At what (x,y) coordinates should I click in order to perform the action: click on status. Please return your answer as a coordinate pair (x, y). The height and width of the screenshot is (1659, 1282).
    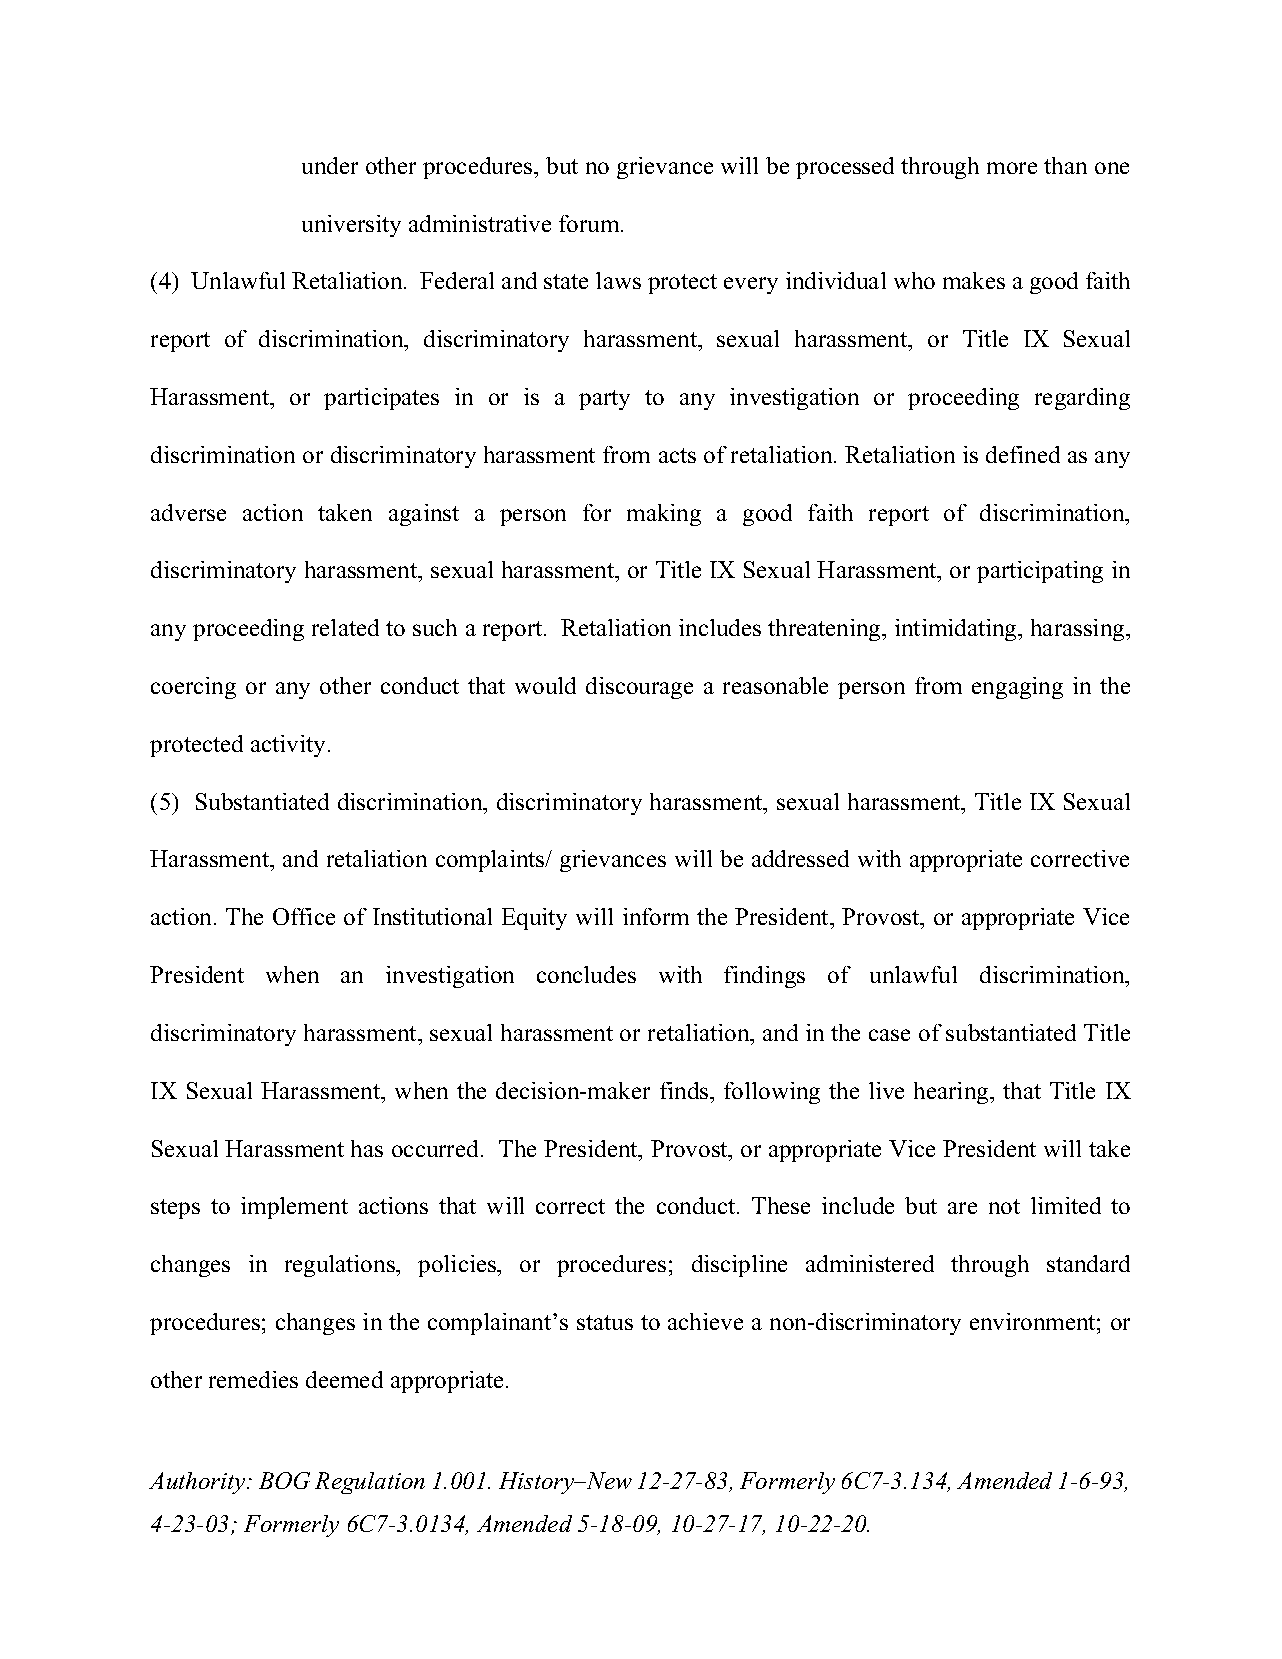
    Looking at the image, I should click on (605, 1322).
